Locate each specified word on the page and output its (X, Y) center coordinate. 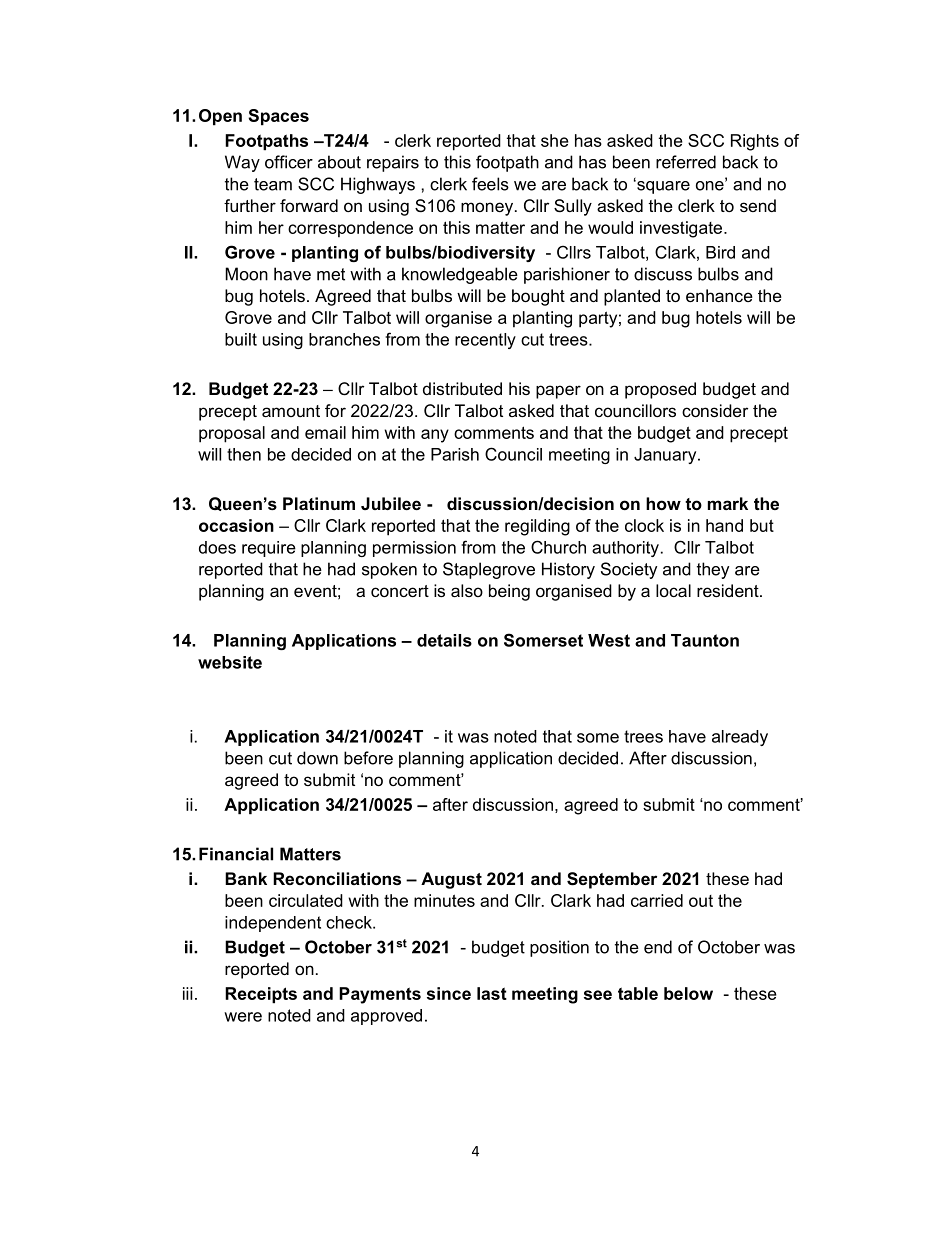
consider (715, 410)
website (230, 662)
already (740, 738)
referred (686, 162)
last (492, 993)
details (444, 640)
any (435, 436)
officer (289, 162)
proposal (232, 434)
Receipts (261, 995)
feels (490, 184)
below (688, 993)
